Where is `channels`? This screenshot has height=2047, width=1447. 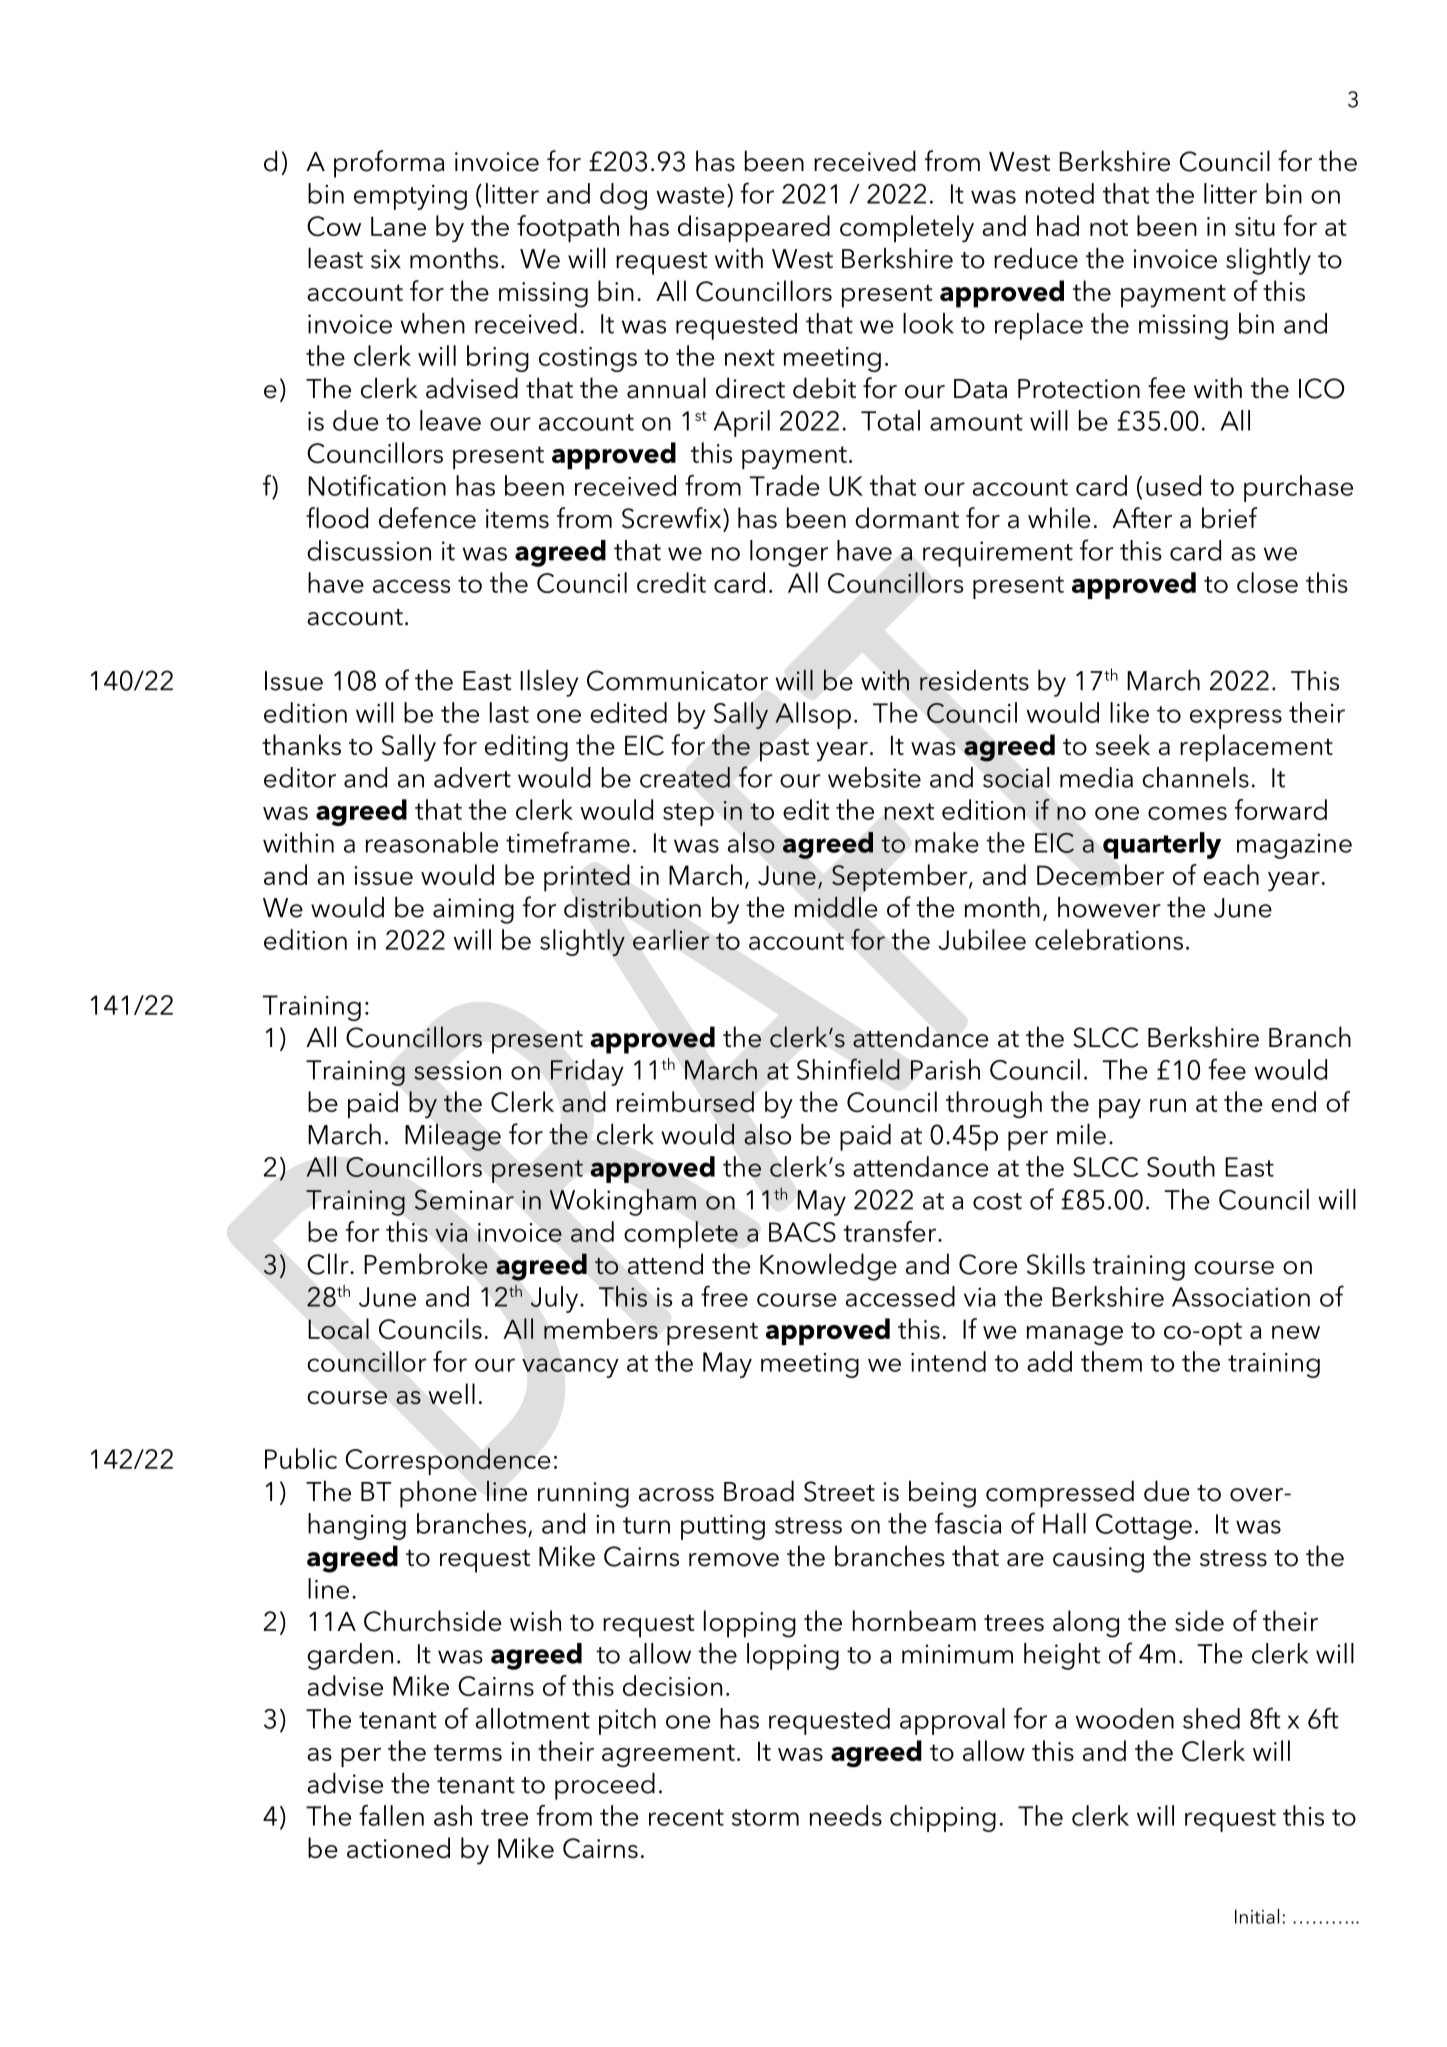
channels is located at coordinates (1195, 777).
